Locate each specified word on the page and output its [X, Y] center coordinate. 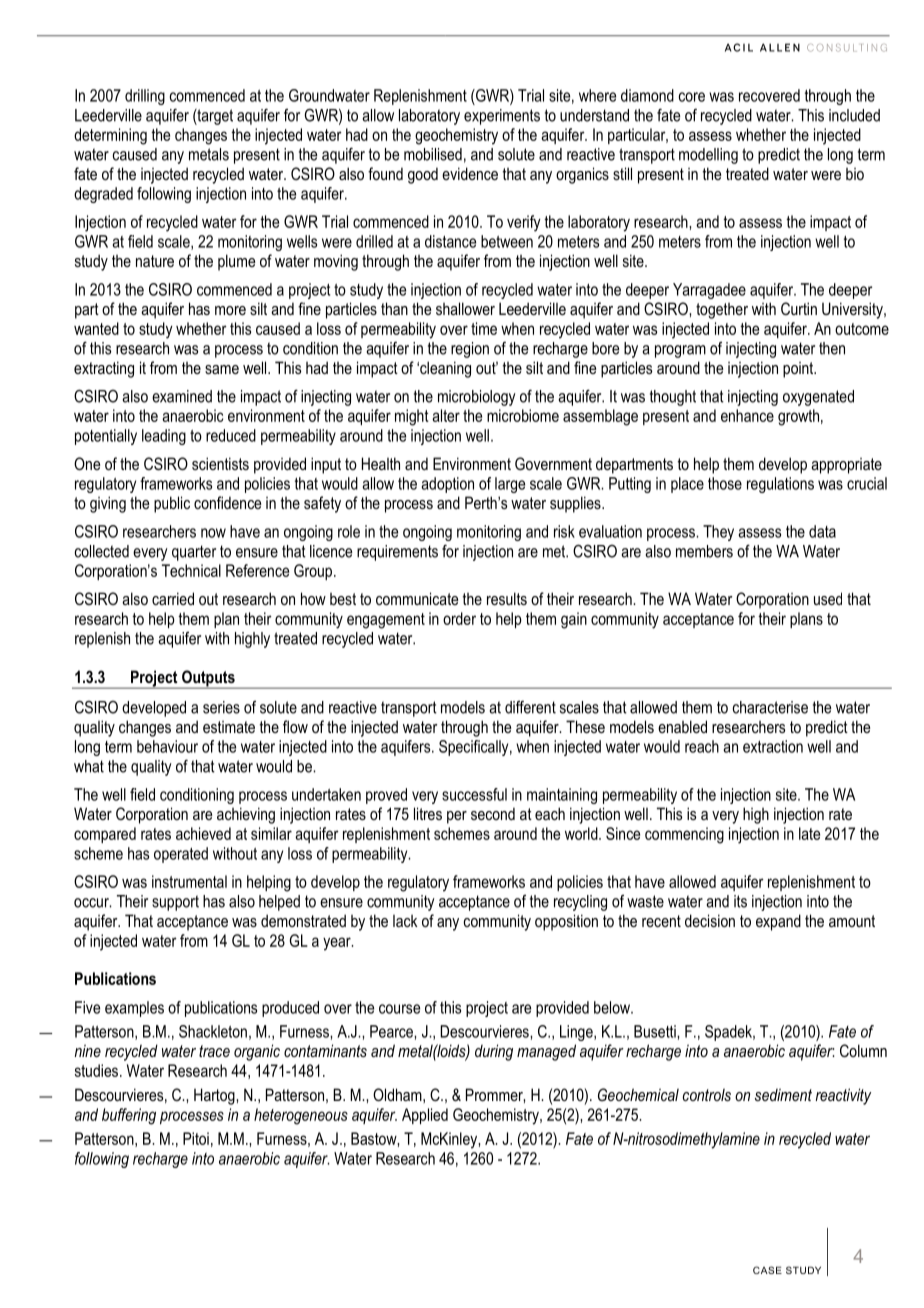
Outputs [208, 679]
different [530, 707]
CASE [767, 1270]
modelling [708, 156]
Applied [425, 1116]
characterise [770, 707]
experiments [502, 117]
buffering [129, 1116]
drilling [145, 97]
